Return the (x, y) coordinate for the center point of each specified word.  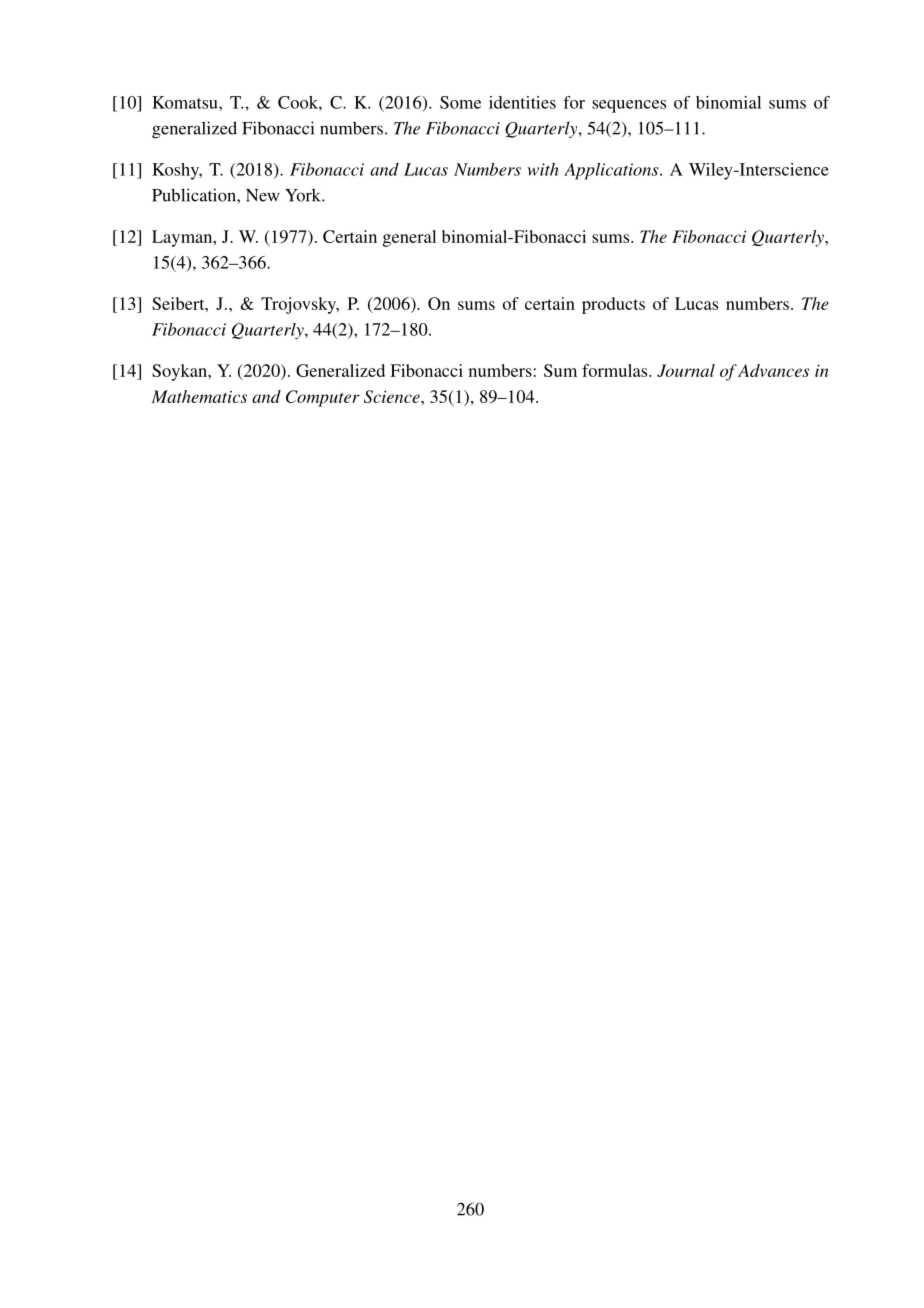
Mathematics (199, 396)
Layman (183, 238)
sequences (629, 106)
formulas (616, 370)
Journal (686, 370)
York (304, 195)
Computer (323, 398)
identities (522, 102)
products (613, 305)
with (543, 169)
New (263, 195)
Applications (612, 171)
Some (460, 102)
